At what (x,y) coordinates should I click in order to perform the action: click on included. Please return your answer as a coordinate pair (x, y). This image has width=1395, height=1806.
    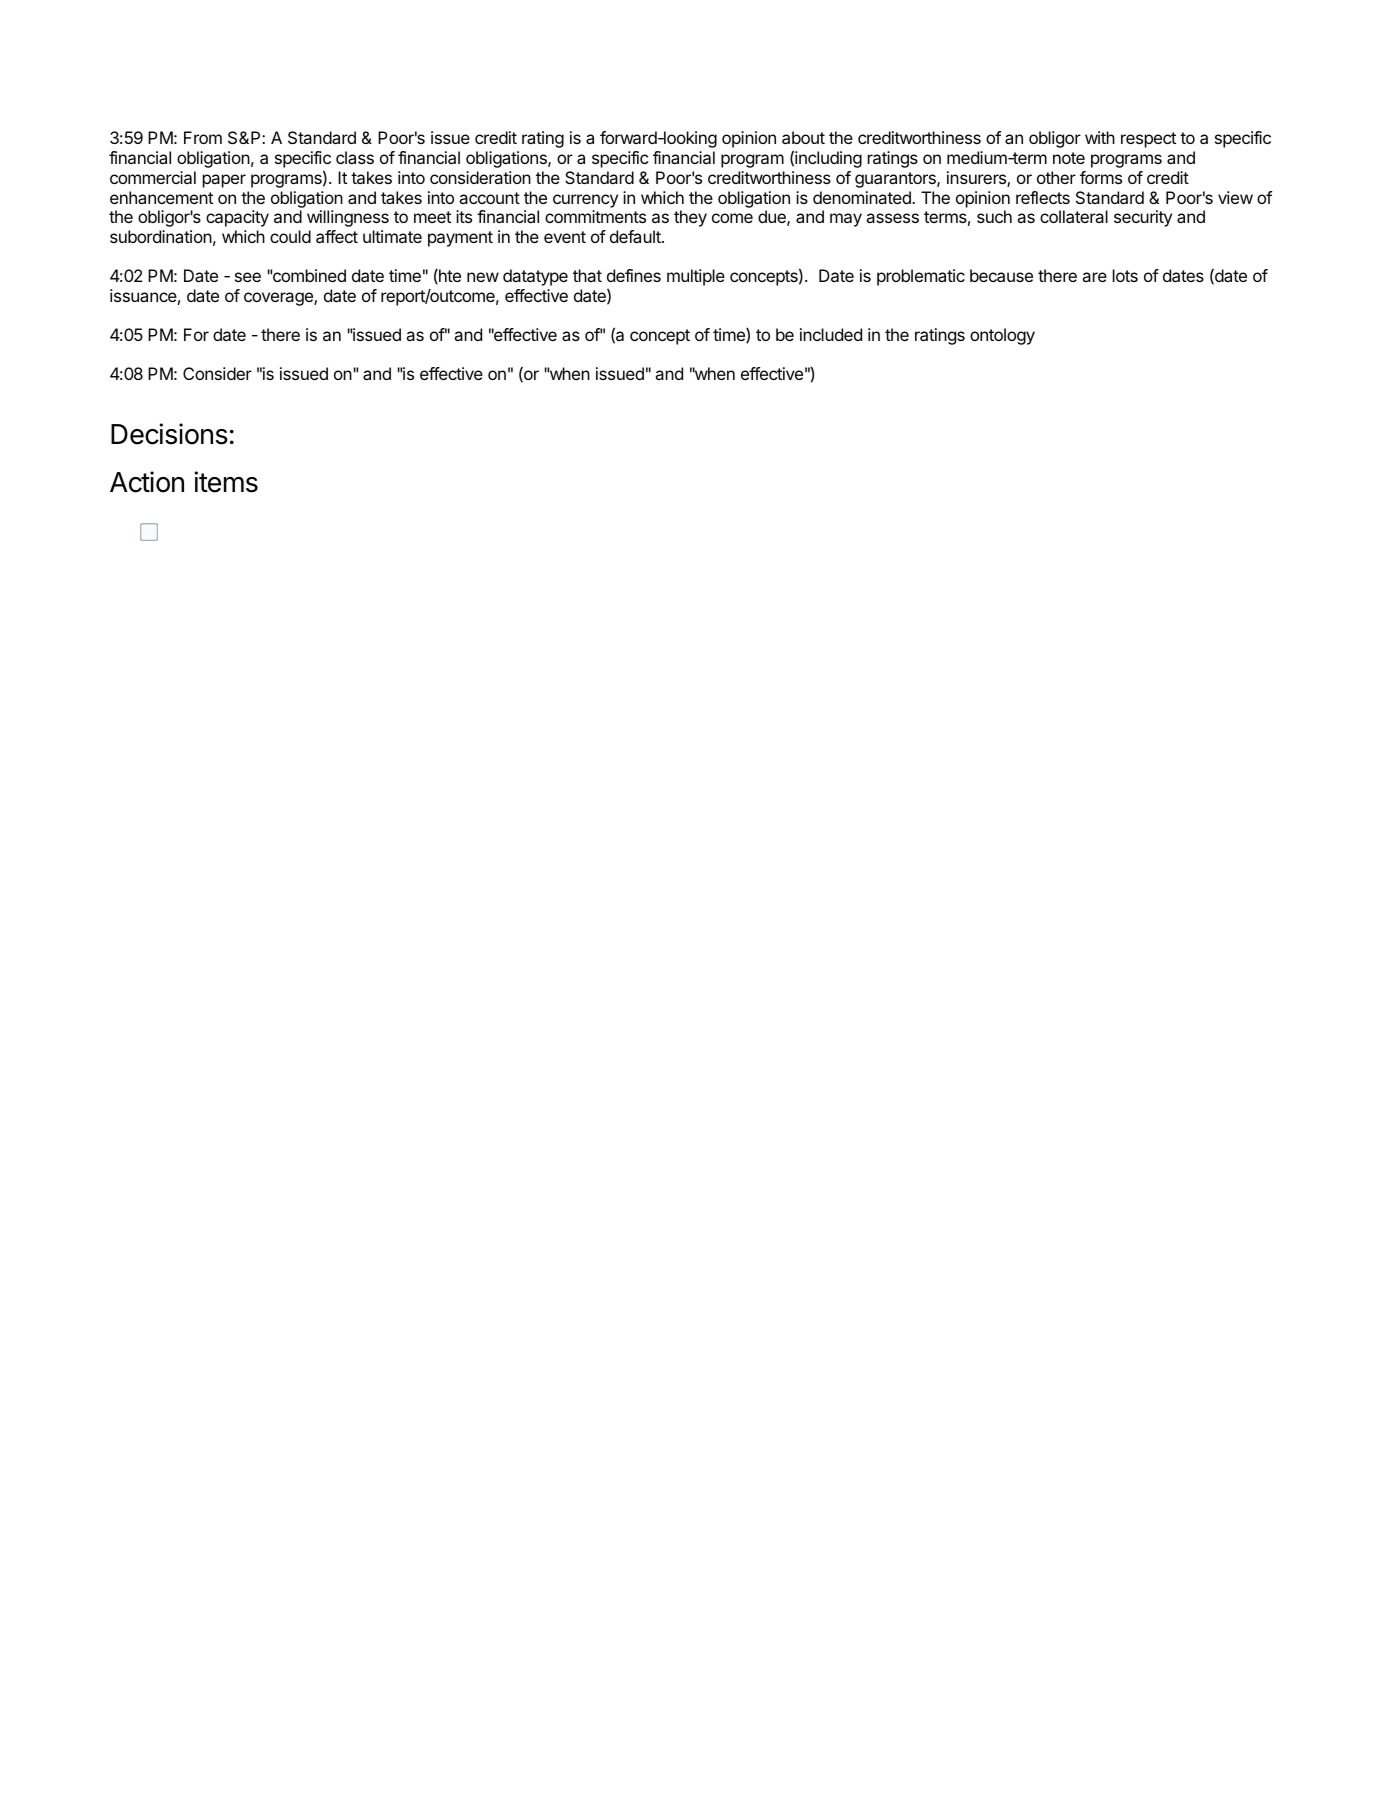
    Looking at the image, I should click on (831, 334).
